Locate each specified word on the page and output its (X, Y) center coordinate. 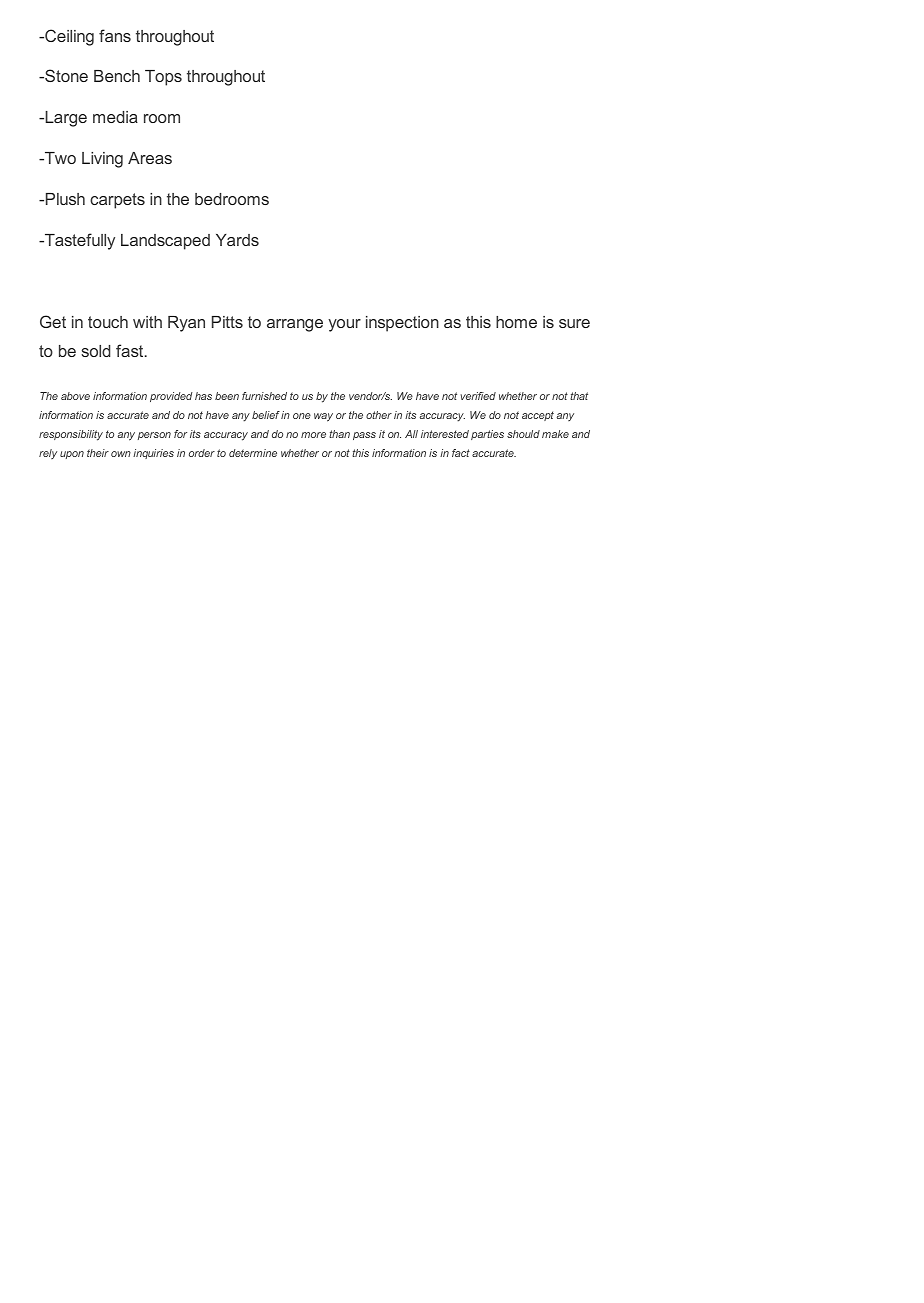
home (516, 322)
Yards (237, 240)
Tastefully (79, 241)
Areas (150, 158)
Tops (163, 78)
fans (115, 35)
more (313, 435)
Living (102, 160)
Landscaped (165, 242)
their (98, 453)
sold (95, 351)
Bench (117, 76)
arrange (295, 325)
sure (574, 323)
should (523, 434)
